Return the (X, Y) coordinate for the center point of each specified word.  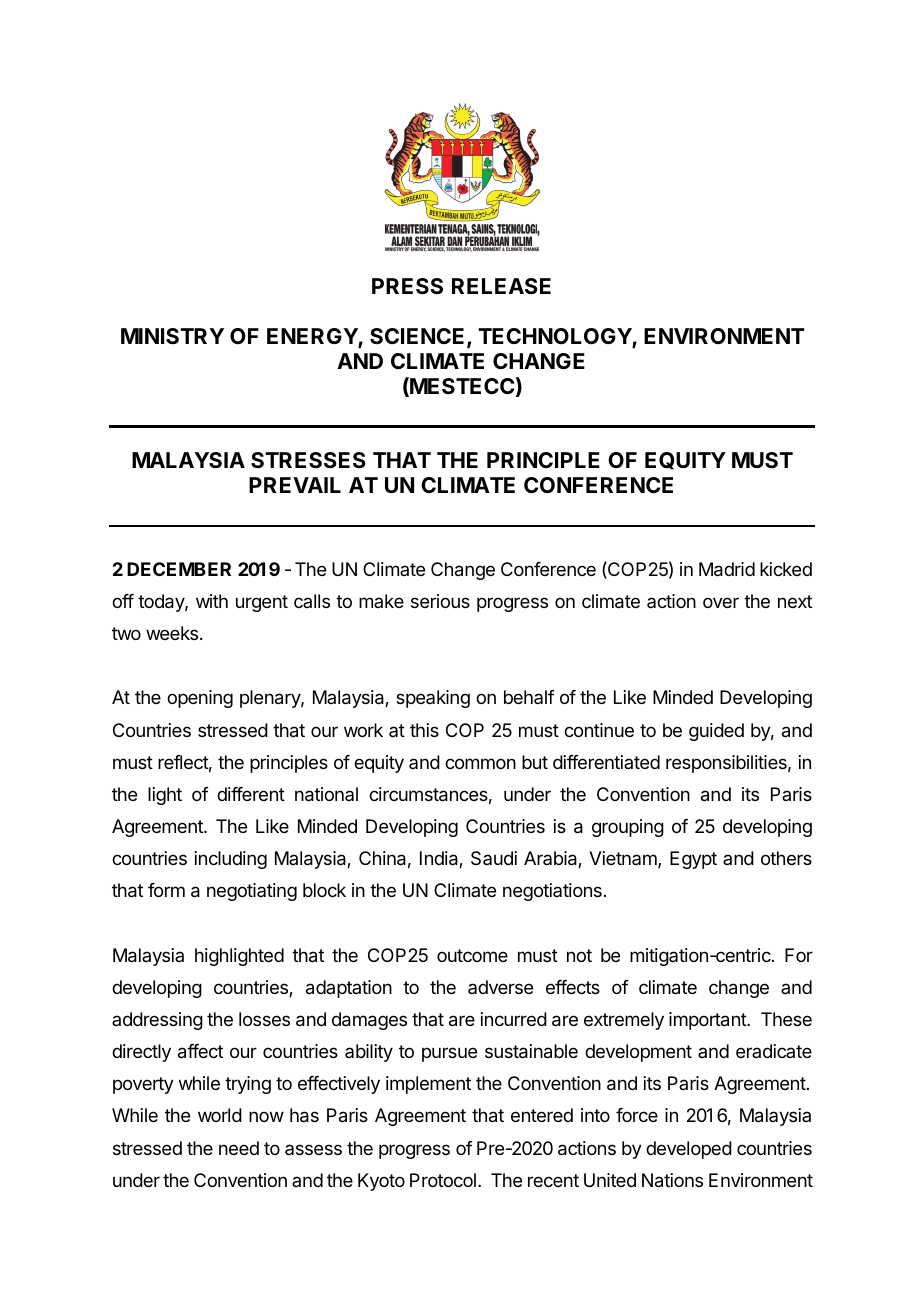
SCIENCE (419, 337)
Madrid (727, 569)
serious (440, 601)
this (424, 730)
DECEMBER (179, 569)
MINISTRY (172, 336)
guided (716, 732)
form (166, 890)
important (708, 1021)
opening (200, 699)
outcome (472, 955)
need (239, 1148)
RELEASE (501, 286)
